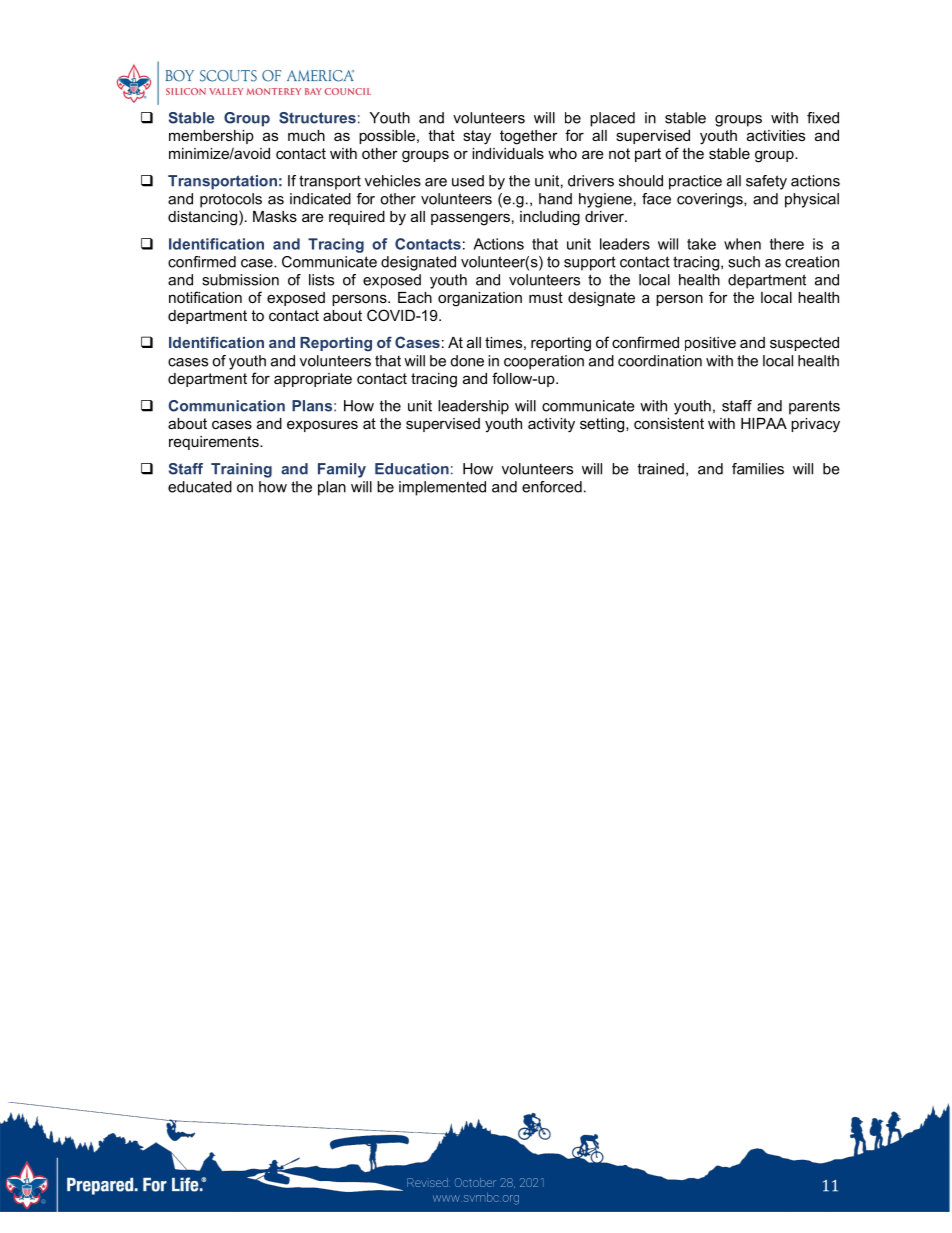 The height and width of the page is (1233, 952). I want to click on individuals, so click(508, 153).
